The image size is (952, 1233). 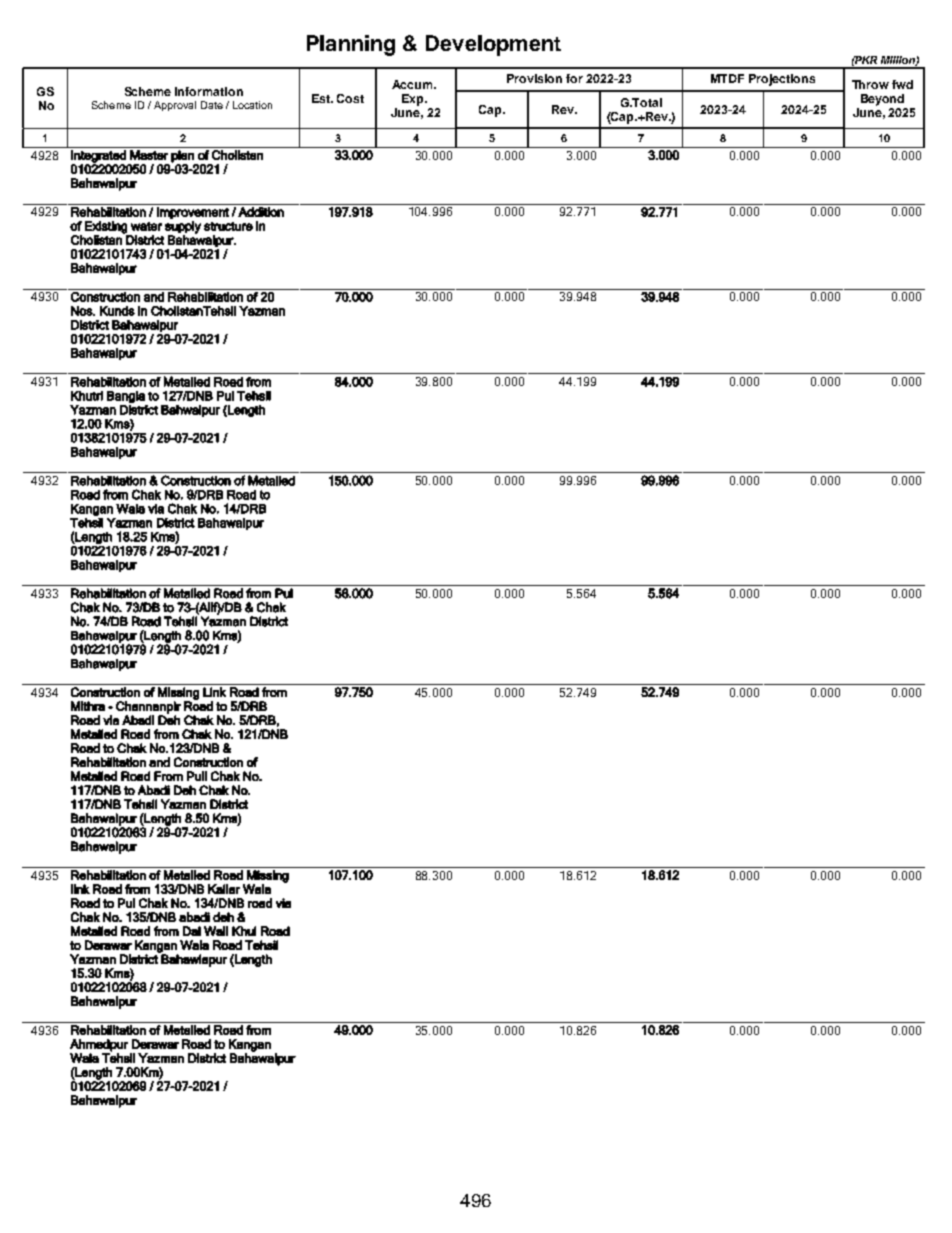 I want to click on Bangla, so click(x=126, y=397).
